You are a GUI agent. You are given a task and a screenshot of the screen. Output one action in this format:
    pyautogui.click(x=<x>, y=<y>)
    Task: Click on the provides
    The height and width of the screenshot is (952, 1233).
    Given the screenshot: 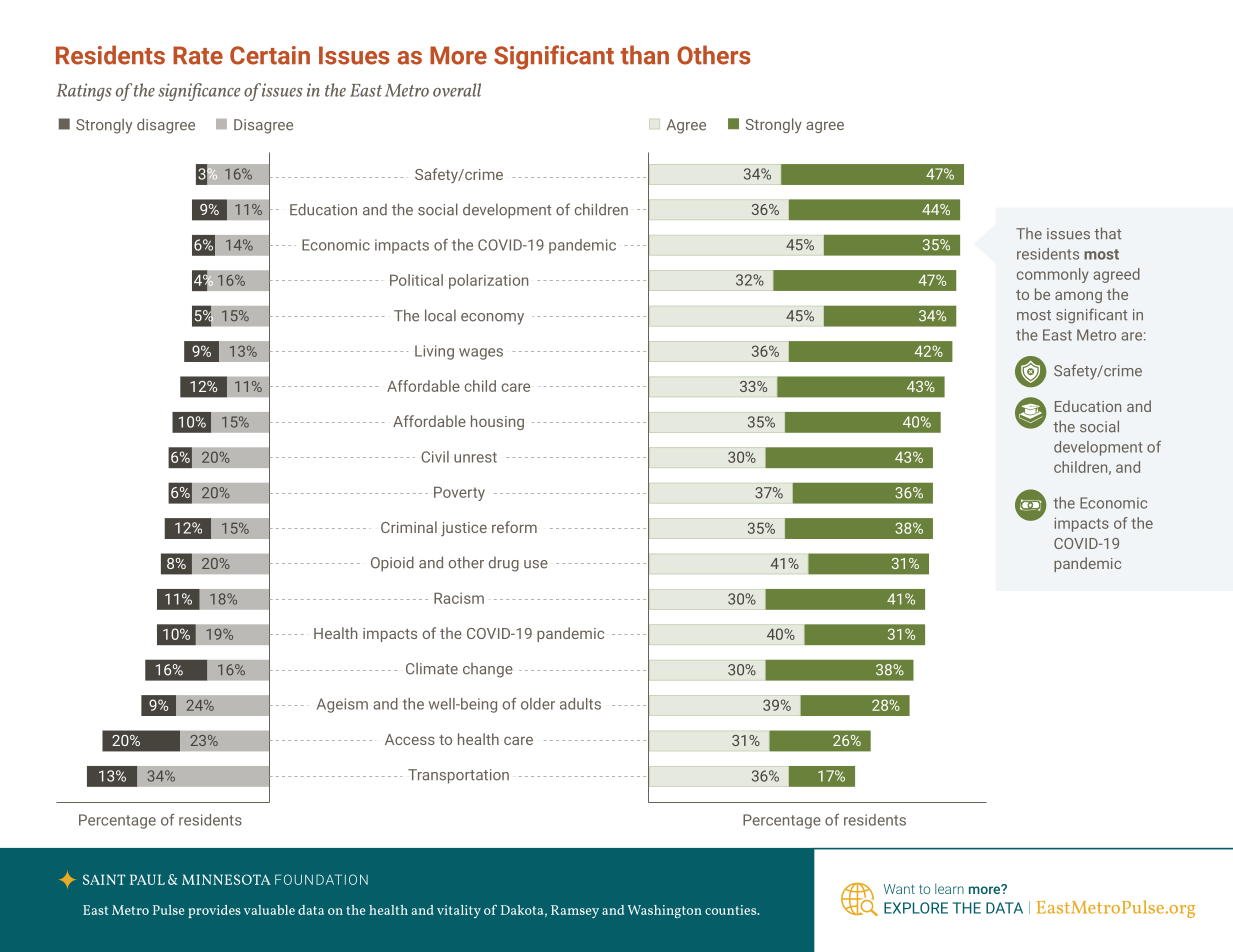 What is the action you would take?
    pyautogui.click(x=214, y=911)
